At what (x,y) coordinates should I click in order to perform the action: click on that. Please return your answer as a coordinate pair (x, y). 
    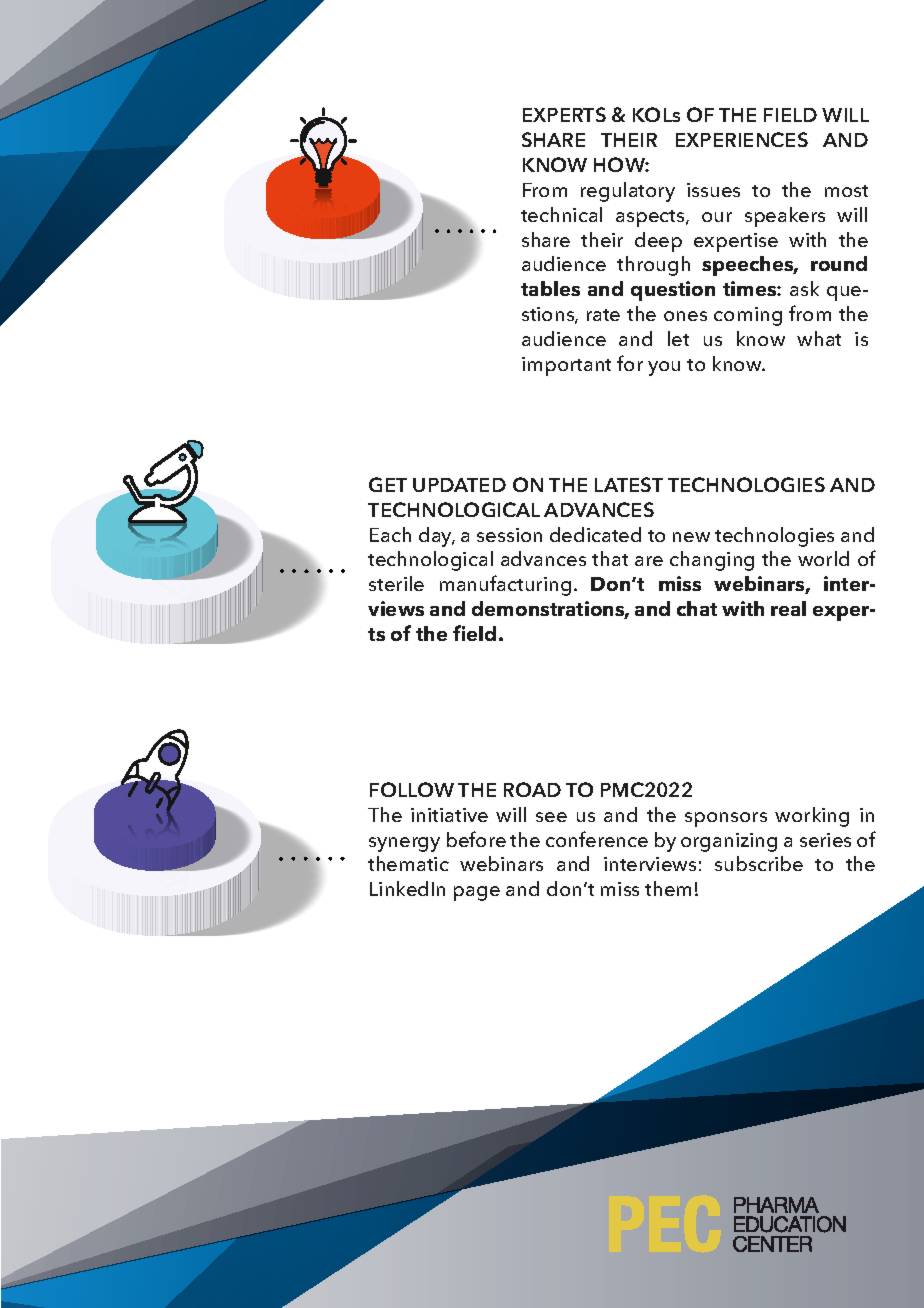
    Looking at the image, I should click on (610, 558).
